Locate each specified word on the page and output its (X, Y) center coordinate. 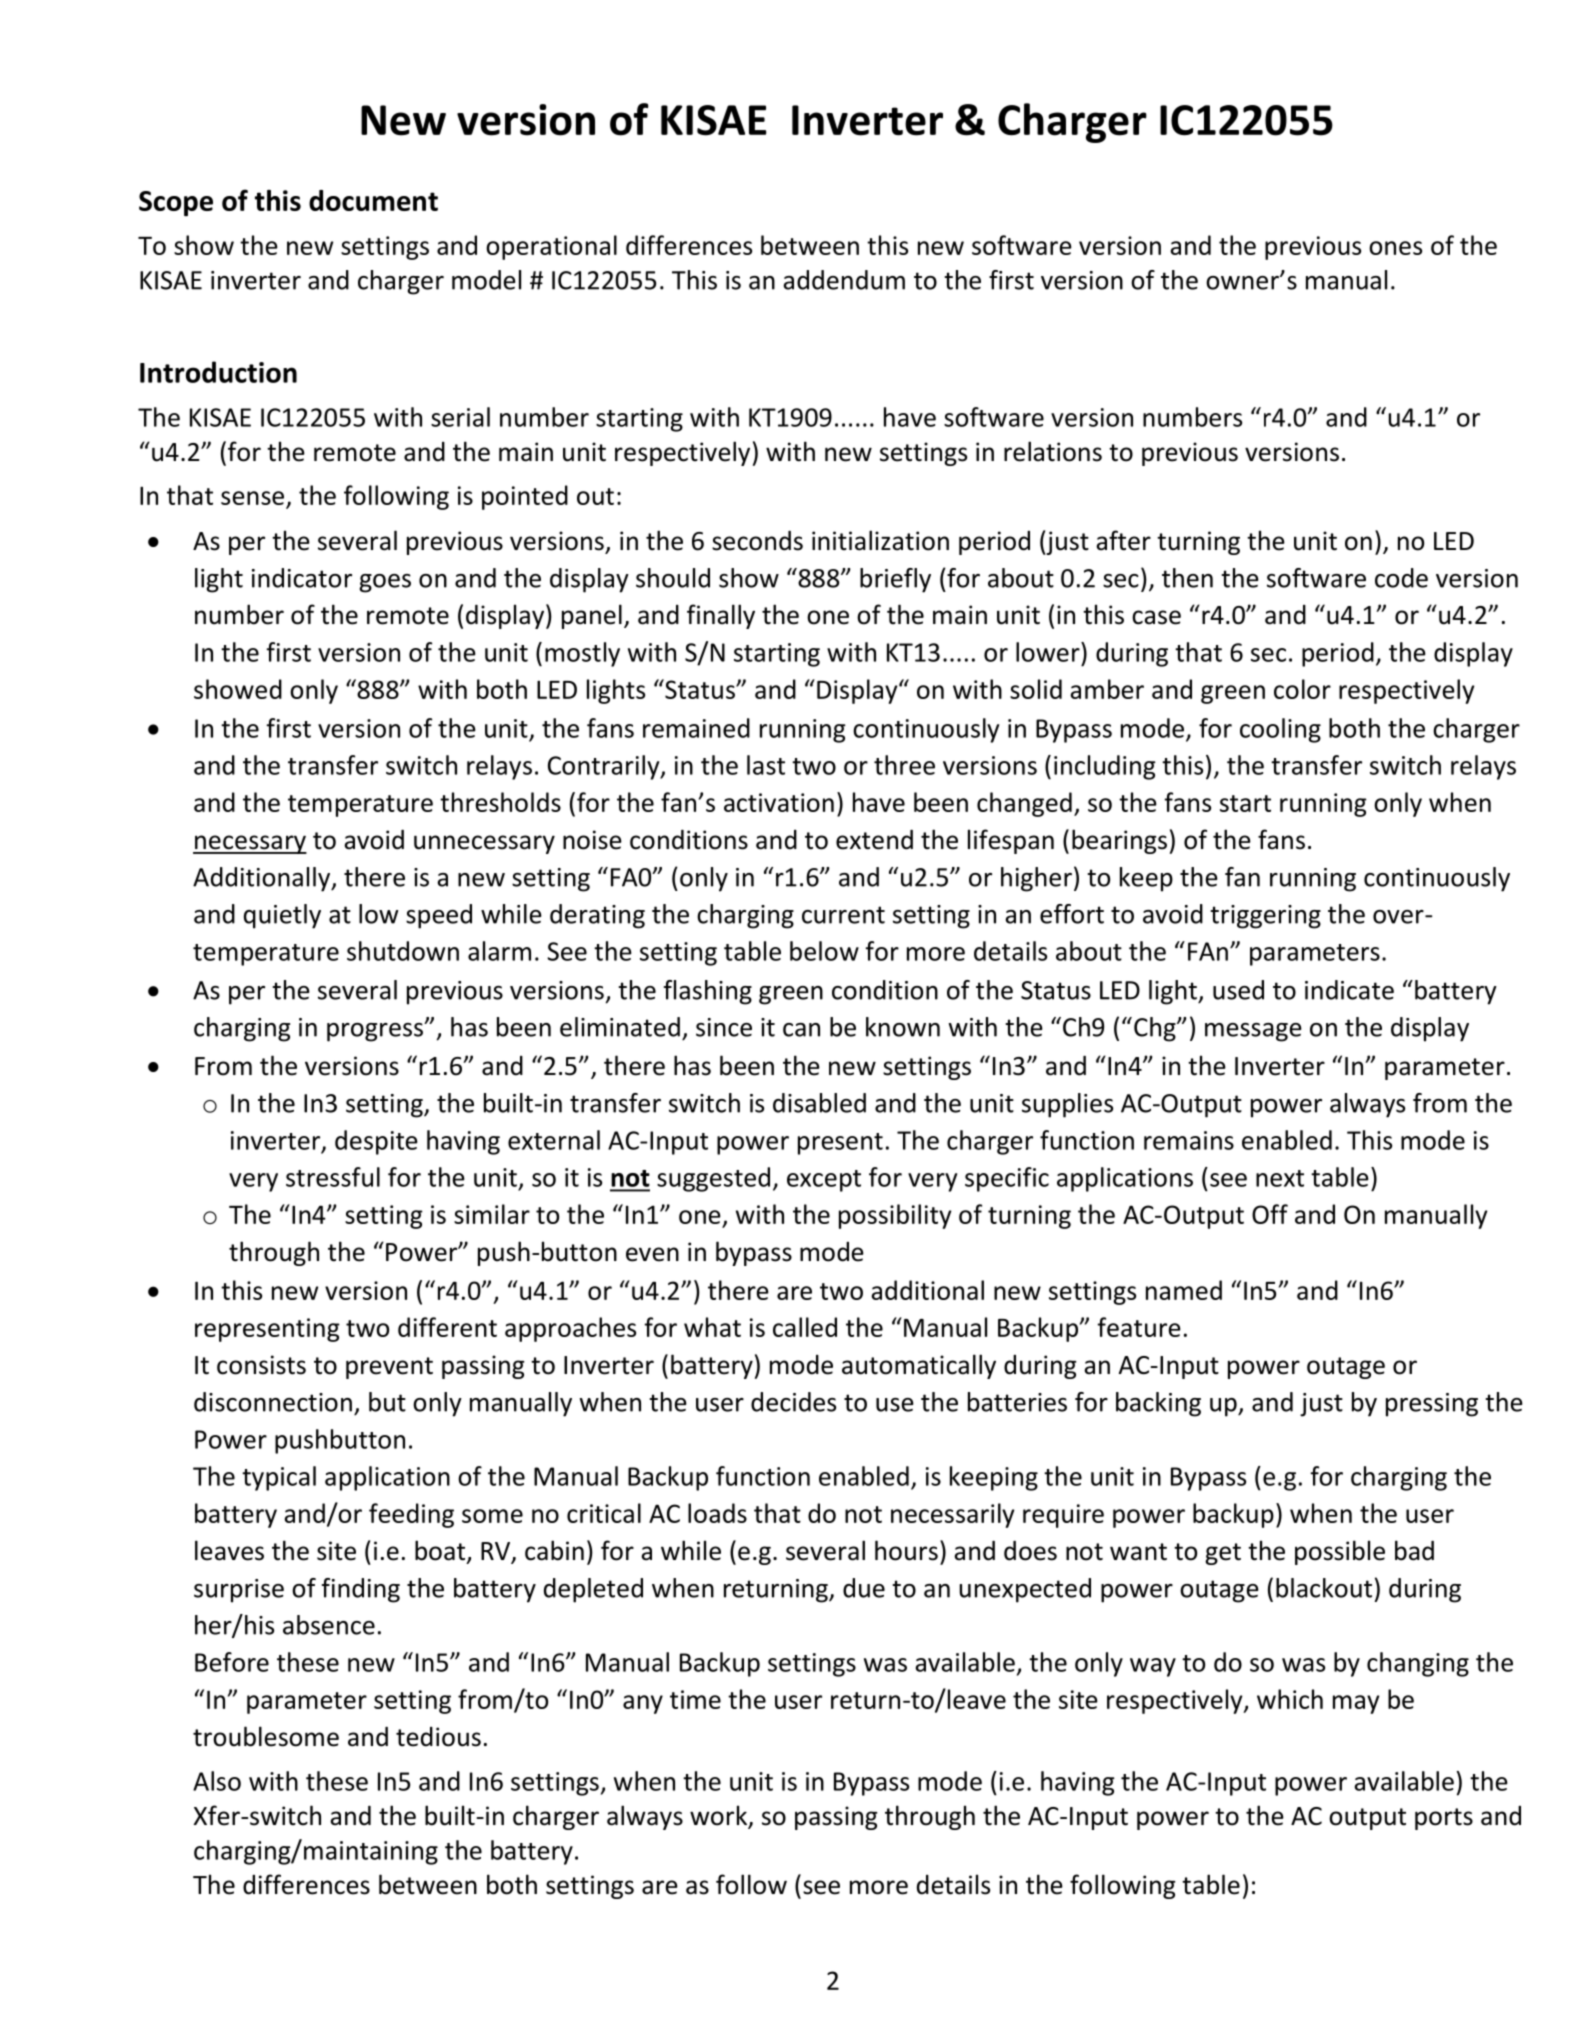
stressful (333, 1177)
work (719, 1816)
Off (1270, 1214)
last (766, 765)
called (805, 1327)
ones (1395, 248)
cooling (1280, 730)
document (373, 200)
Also (217, 1781)
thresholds (500, 802)
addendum (844, 280)
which (1290, 1699)
